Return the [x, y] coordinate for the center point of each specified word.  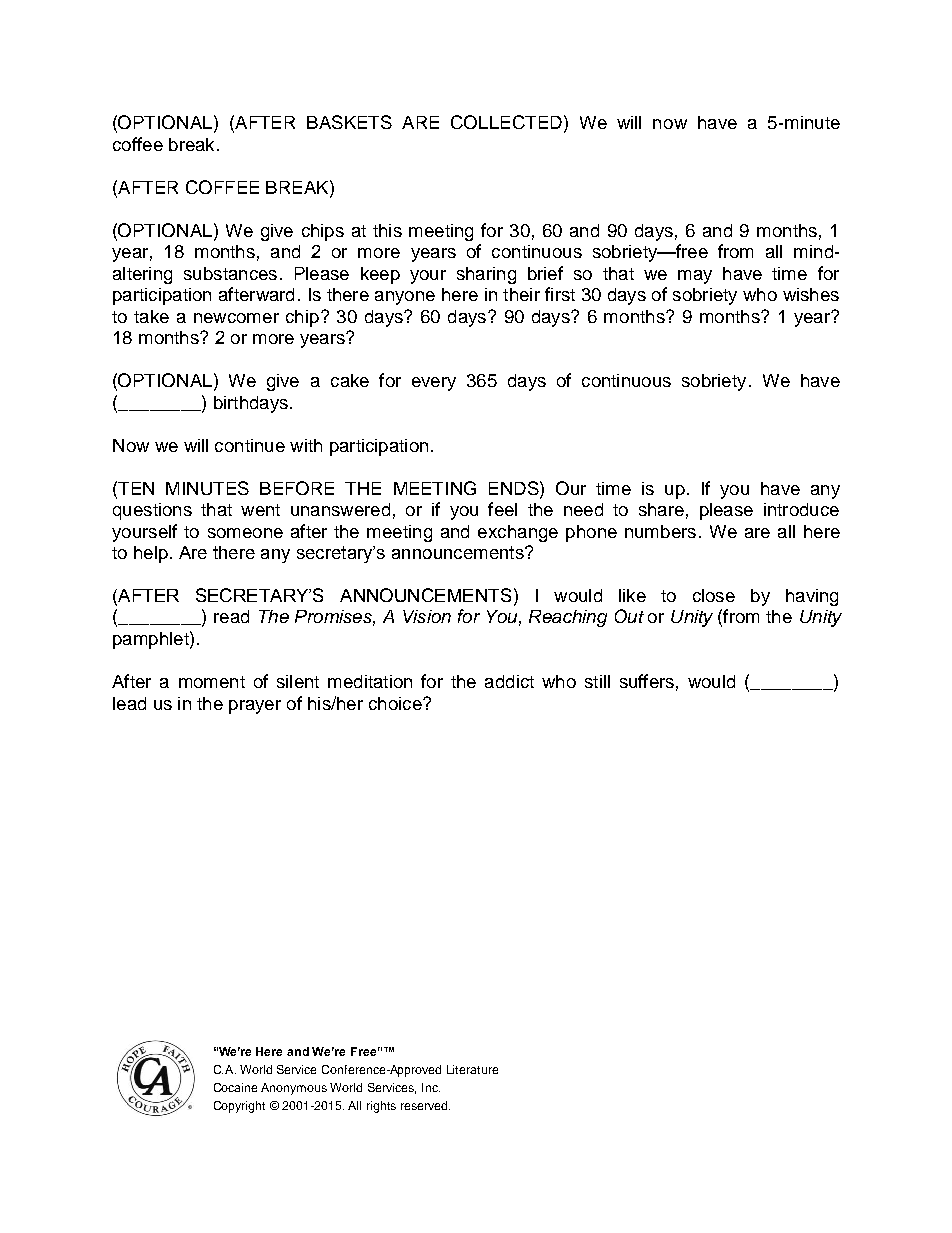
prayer [255, 707]
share [661, 509]
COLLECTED [506, 122]
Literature [472, 1069]
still [597, 681]
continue [250, 445]
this [387, 230]
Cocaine [235, 1087]
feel [502, 509]
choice [396, 703]
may [695, 277]
